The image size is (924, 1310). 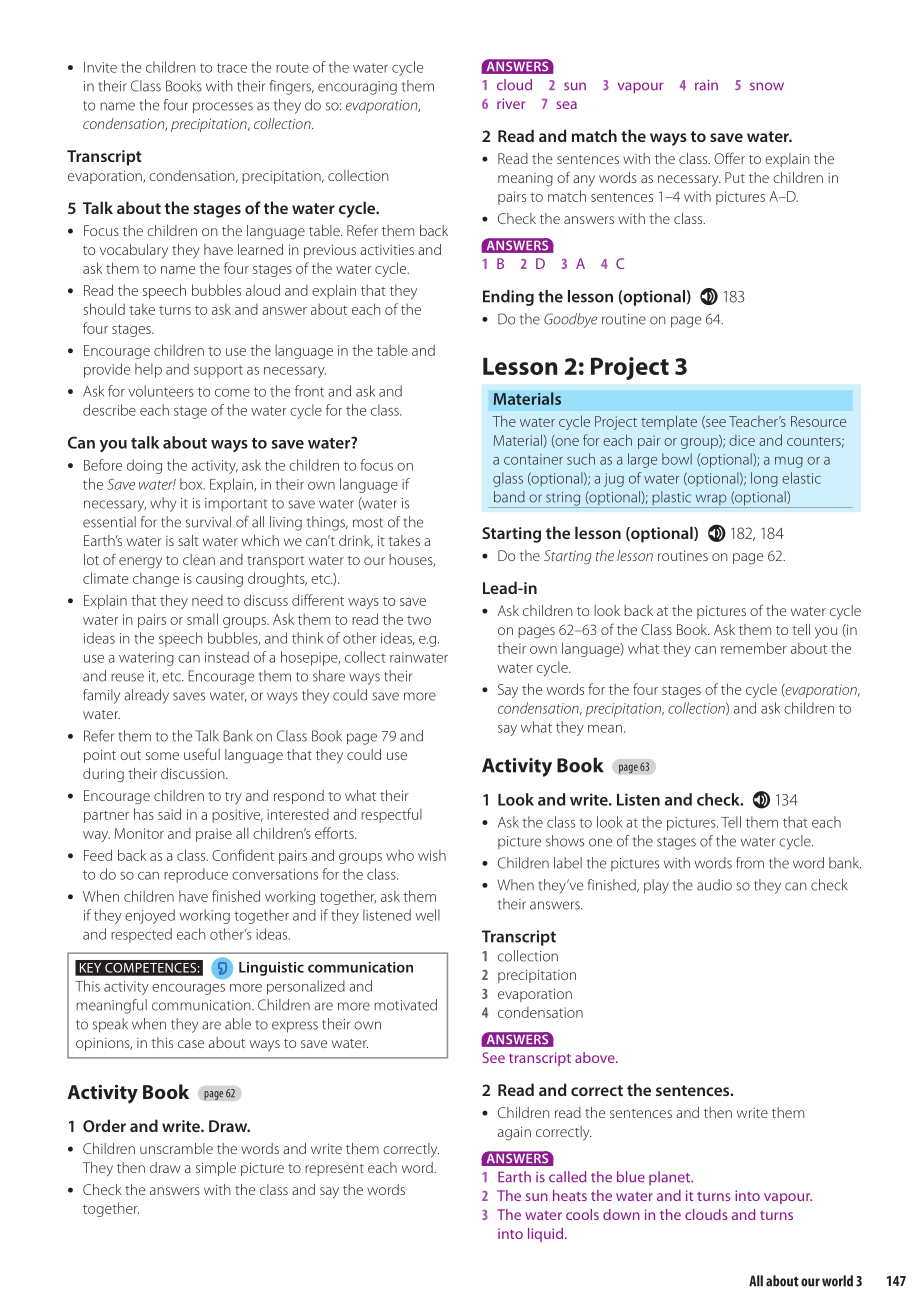 What do you see at coordinates (533, 459) in the screenshot?
I see `container` at bounding box center [533, 459].
